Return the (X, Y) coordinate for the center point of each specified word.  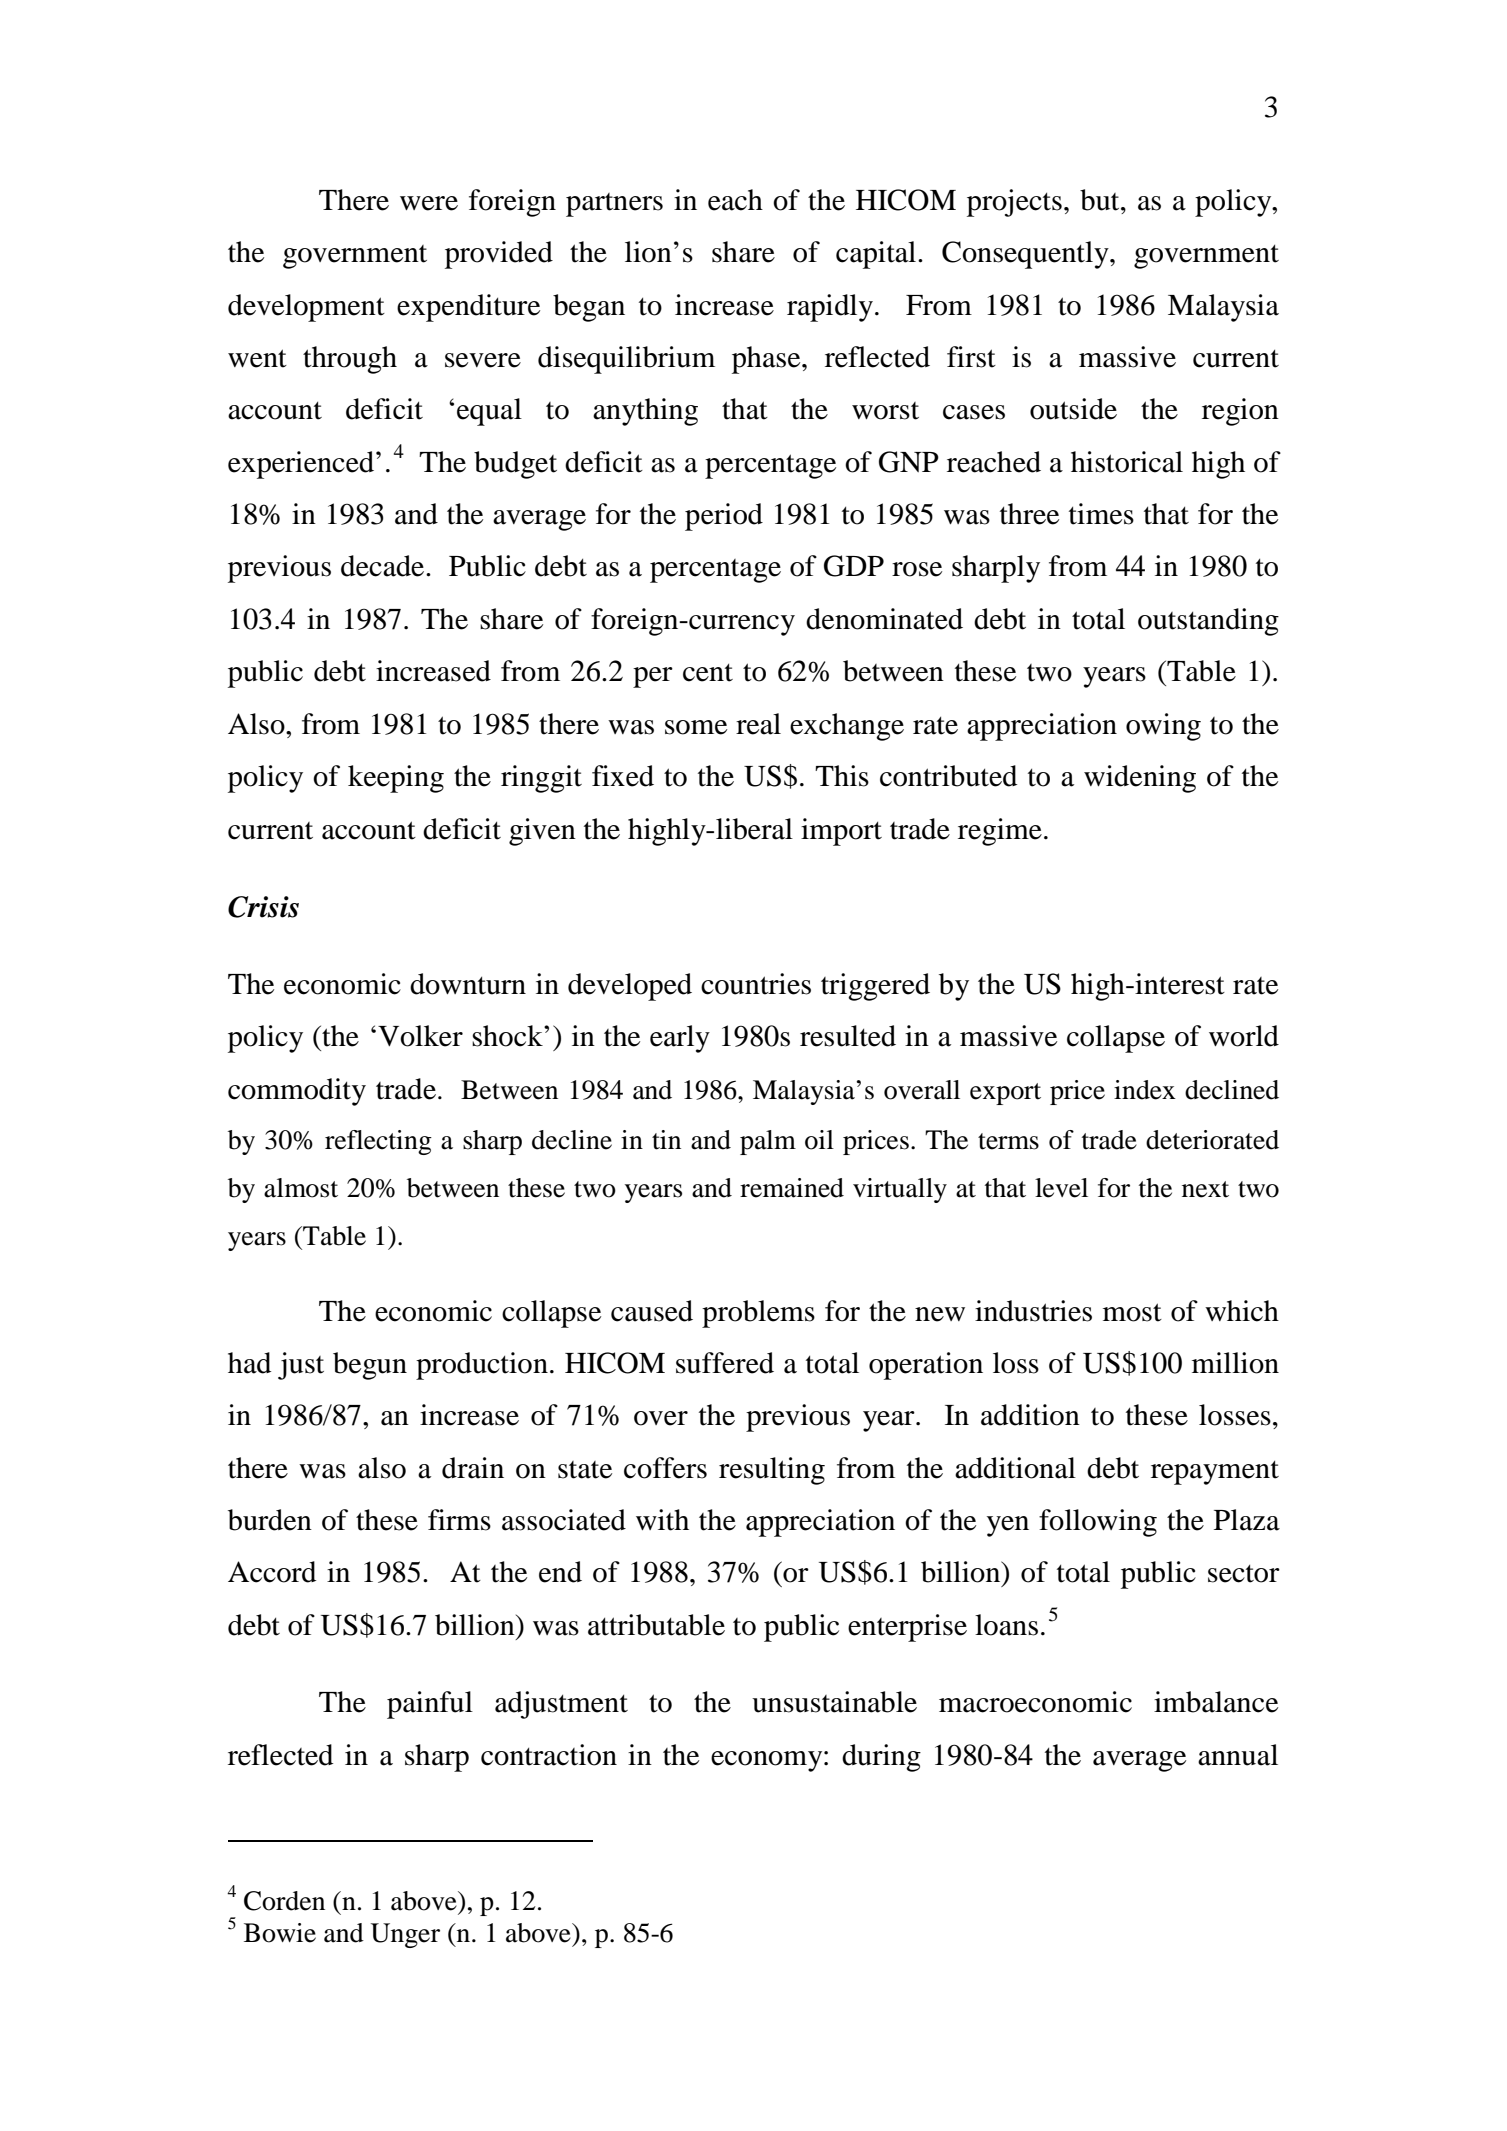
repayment (1215, 1473)
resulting (772, 1471)
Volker (420, 1036)
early (680, 1039)
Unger (405, 1935)
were (429, 203)
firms (459, 1520)
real (758, 724)
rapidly (830, 308)
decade (384, 566)
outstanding (1208, 622)
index (1145, 1090)
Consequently (1026, 255)
